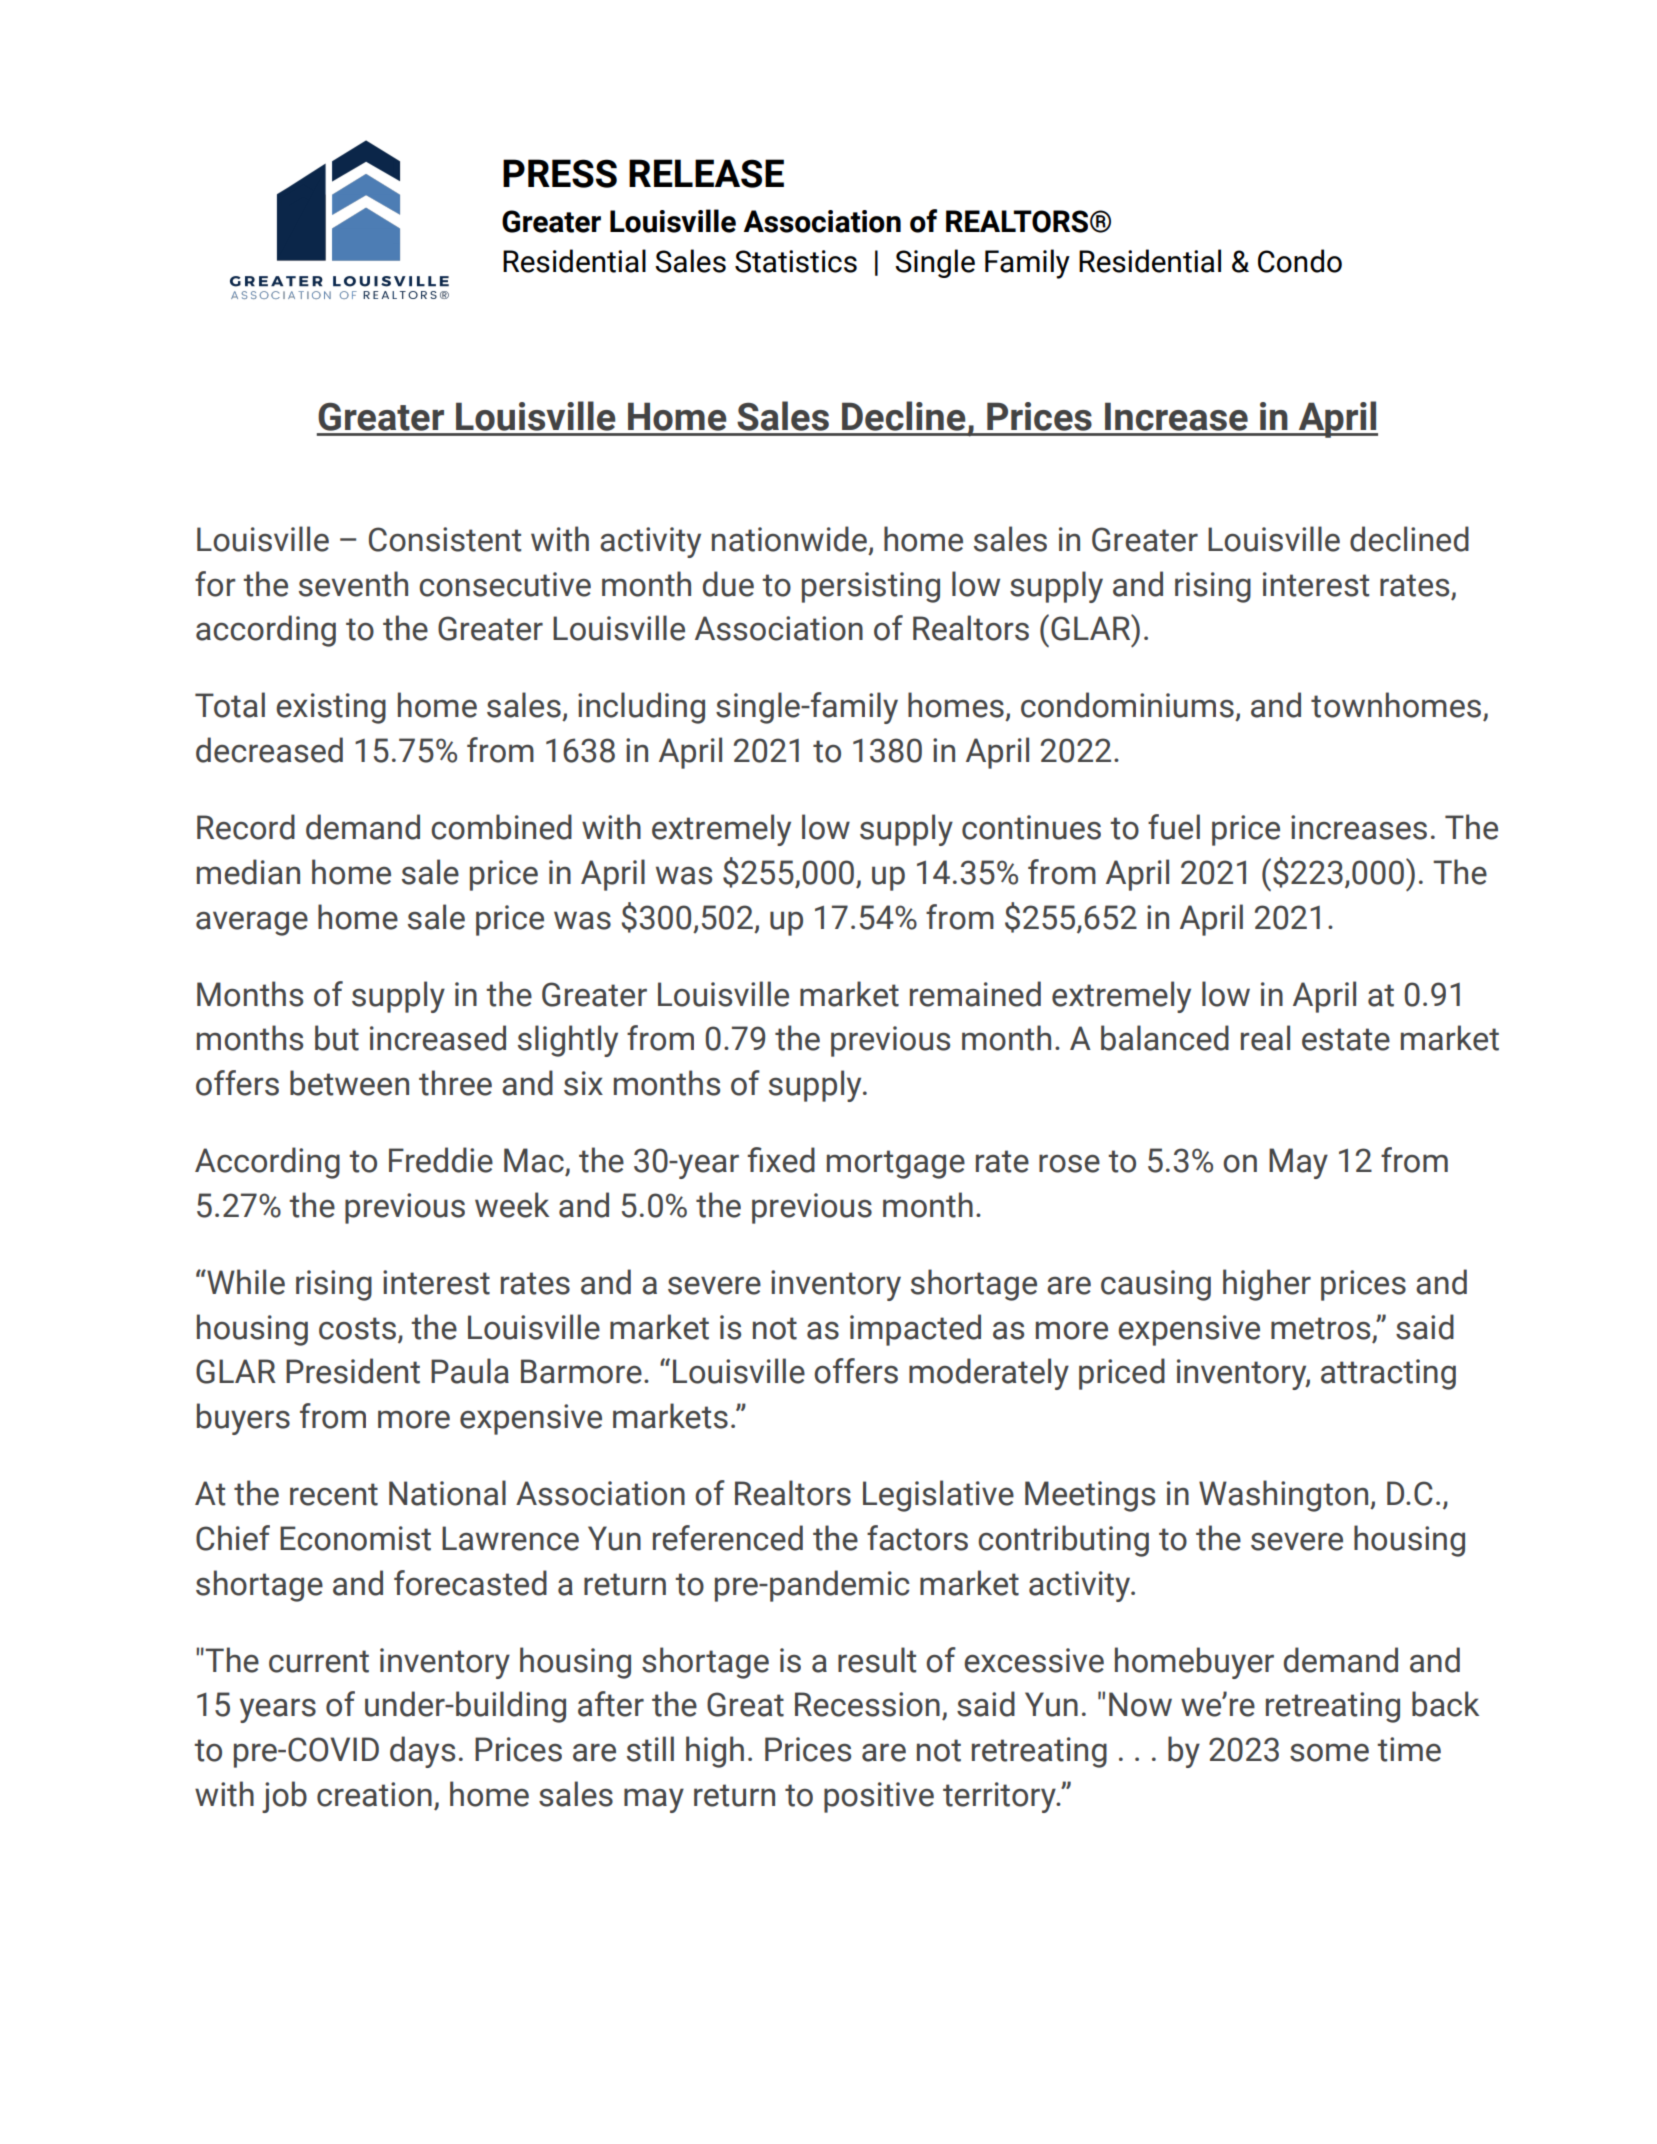  I want to click on estate, so click(1346, 1039).
